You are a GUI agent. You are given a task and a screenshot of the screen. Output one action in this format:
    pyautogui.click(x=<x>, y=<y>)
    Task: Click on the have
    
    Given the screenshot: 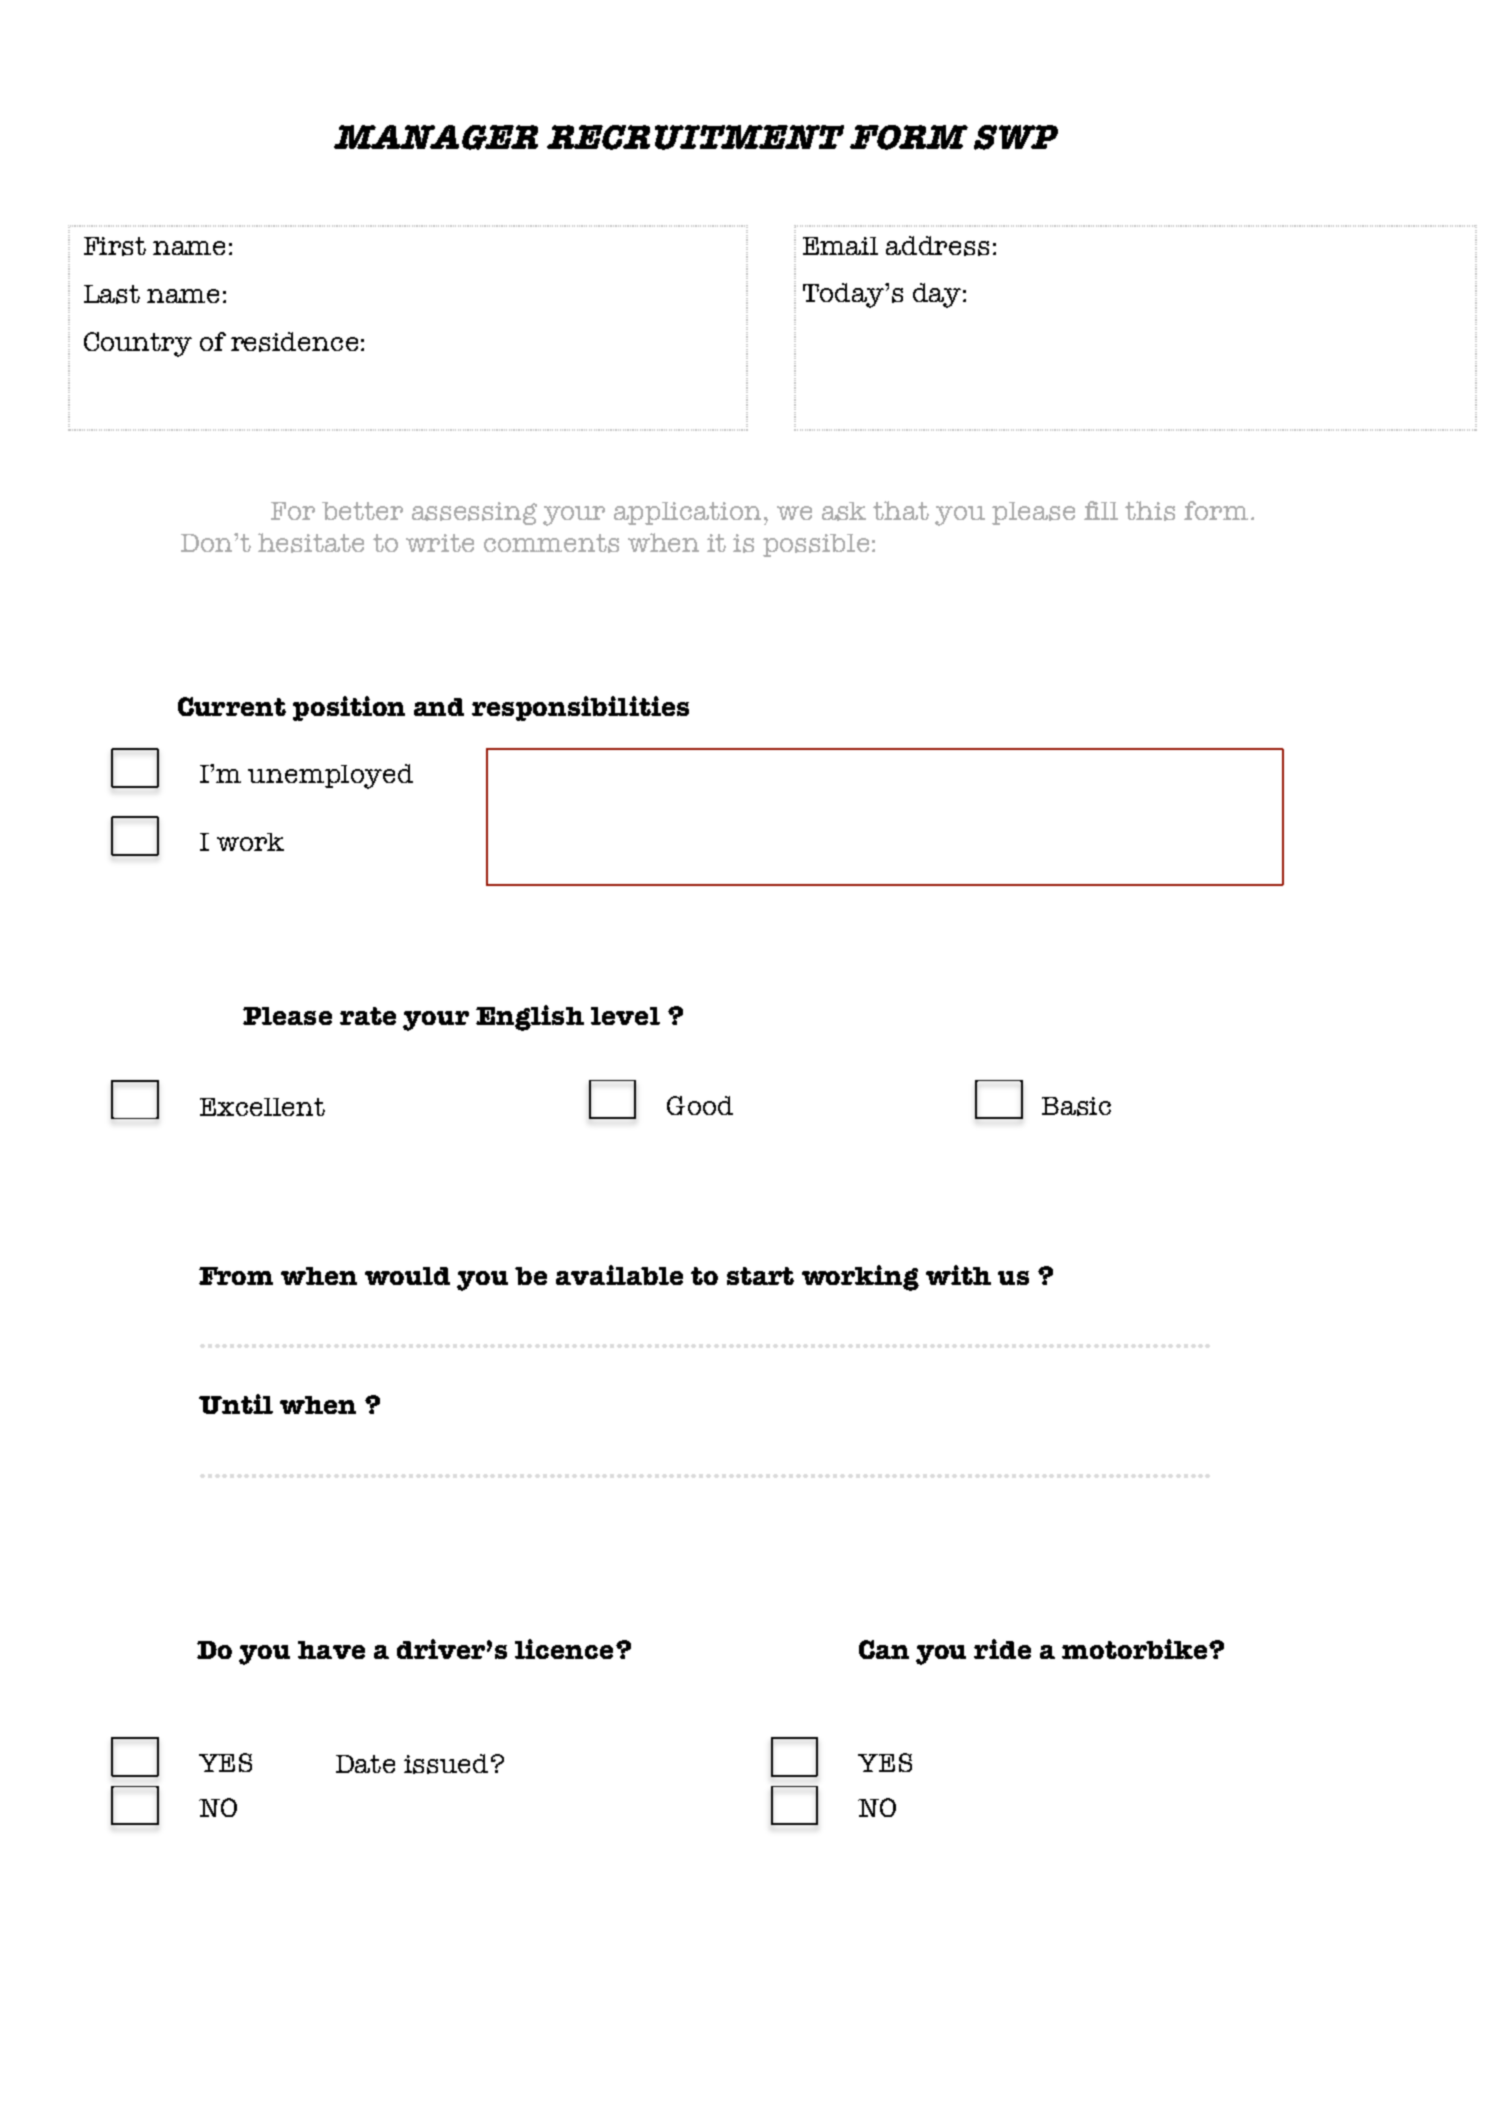 What is the action you would take?
    pyautogui.click(x=331, y=1650)
